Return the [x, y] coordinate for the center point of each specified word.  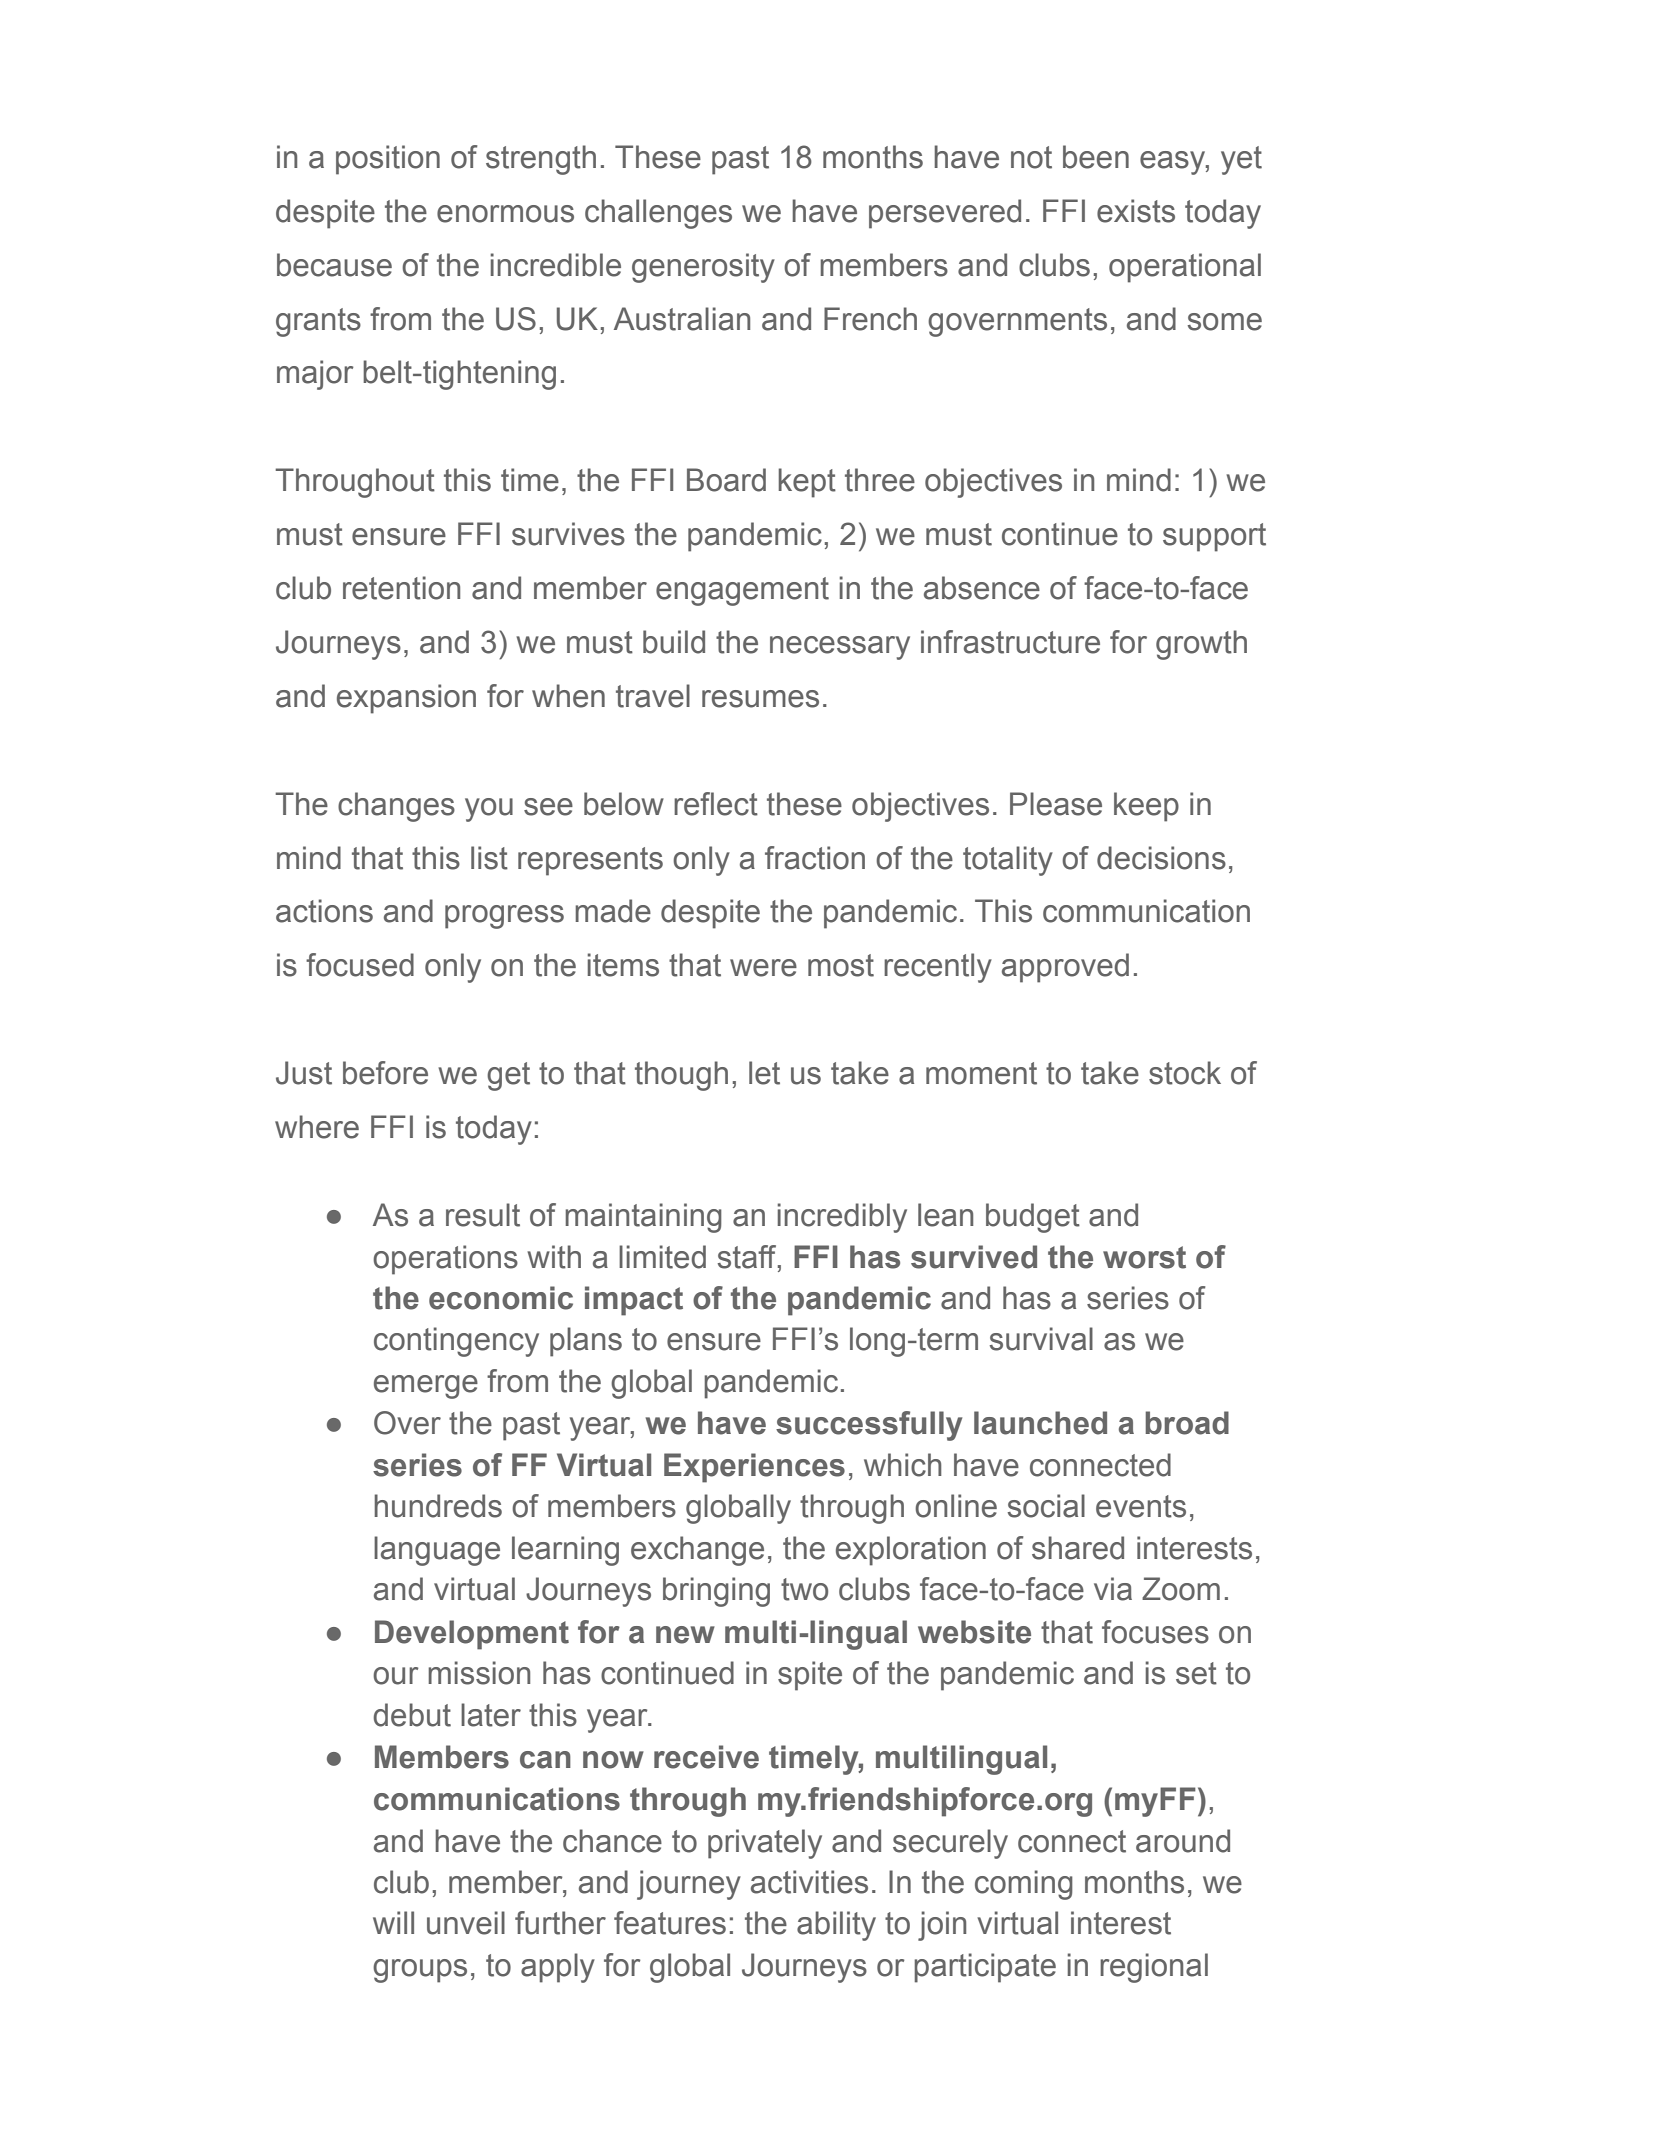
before [385, 1073]
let [764, 1073]
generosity [703, 268]
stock [1185, 1073]
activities [809, 1882]
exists [1136, 211]
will [393, 1922]
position [388, 160]
